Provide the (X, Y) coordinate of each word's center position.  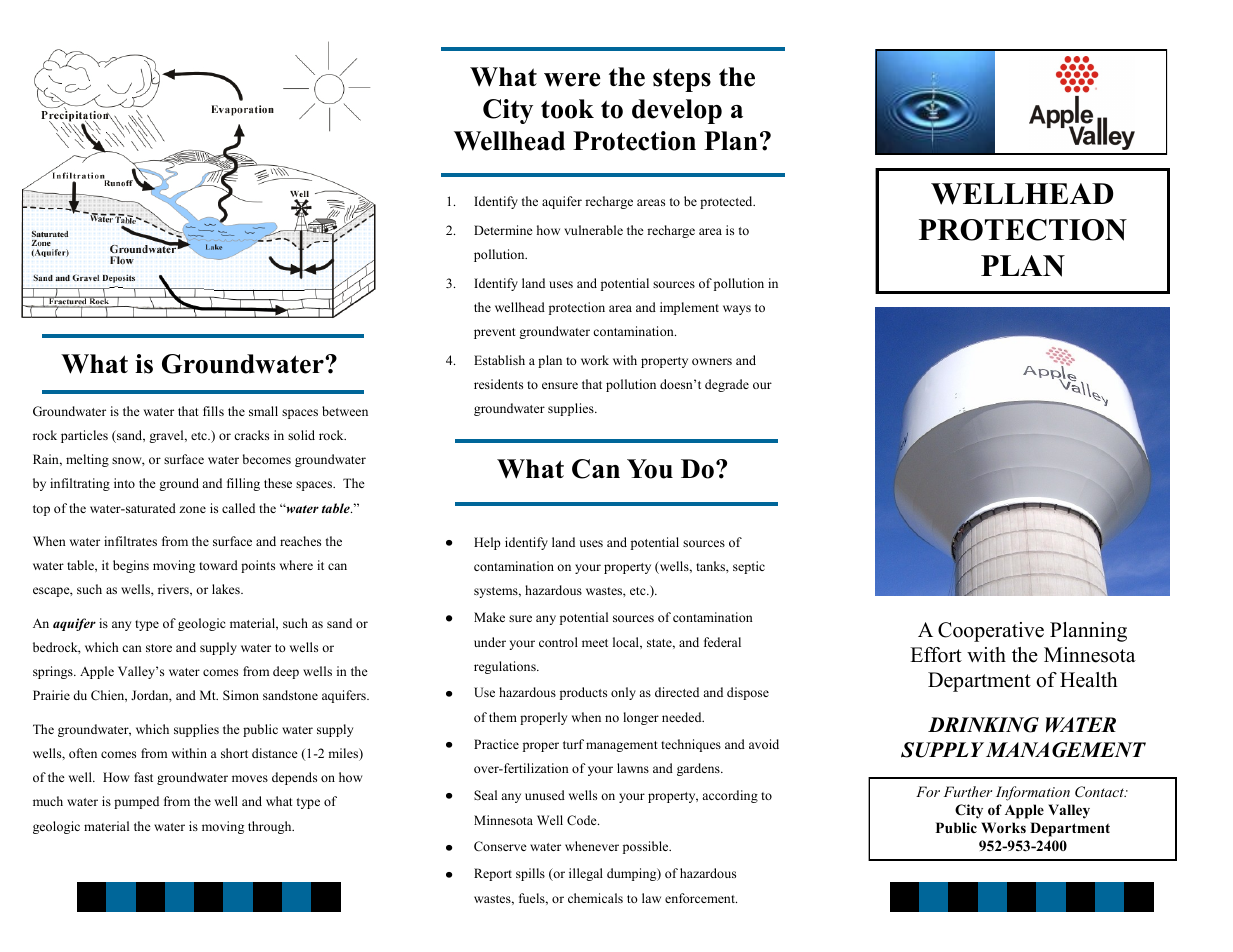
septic (749, 567)
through (271, 827)
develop (677, 111)
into (124, 483)
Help (487, 543)
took (567, 109)
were (572, 80)
